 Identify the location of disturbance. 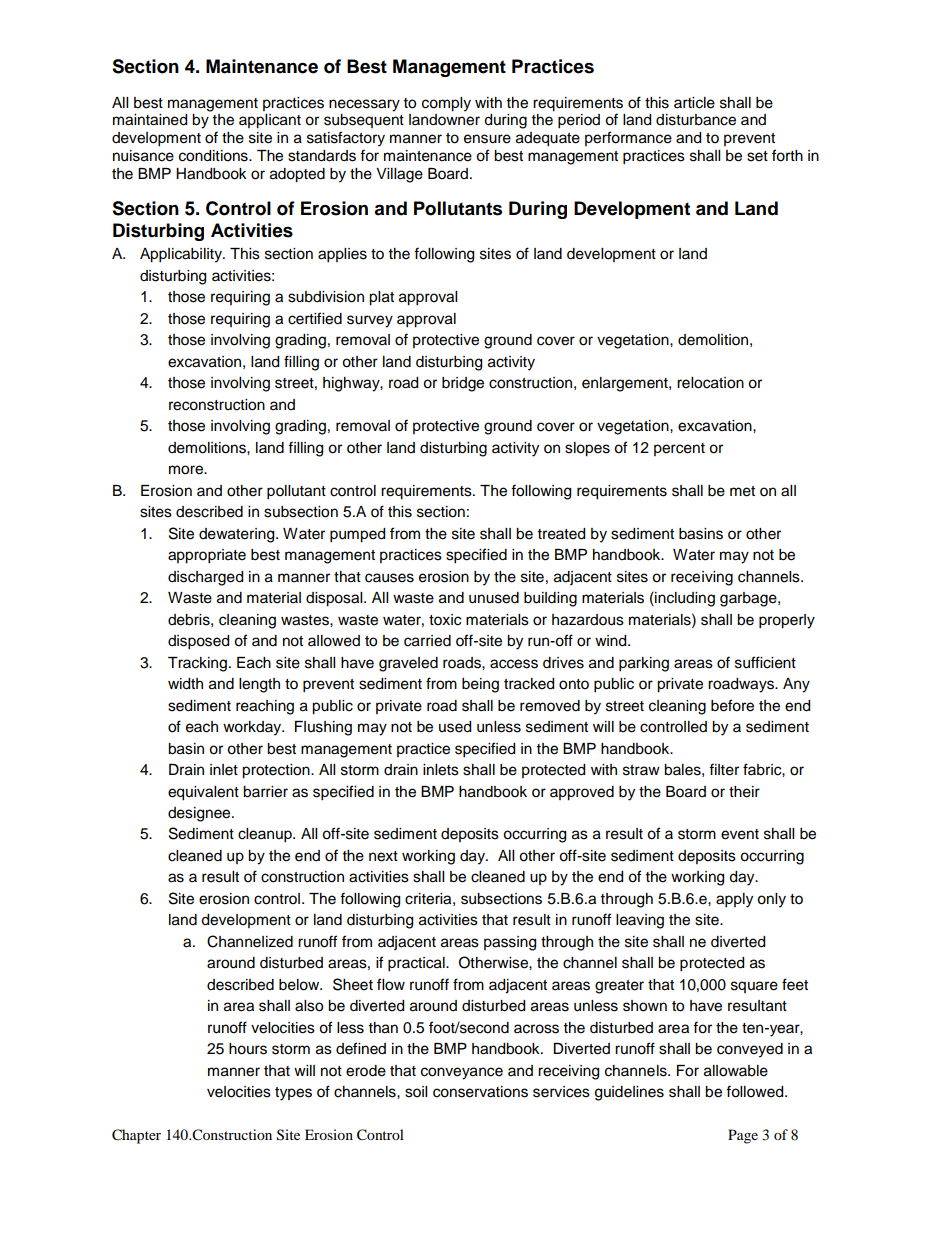
(696, 120).
